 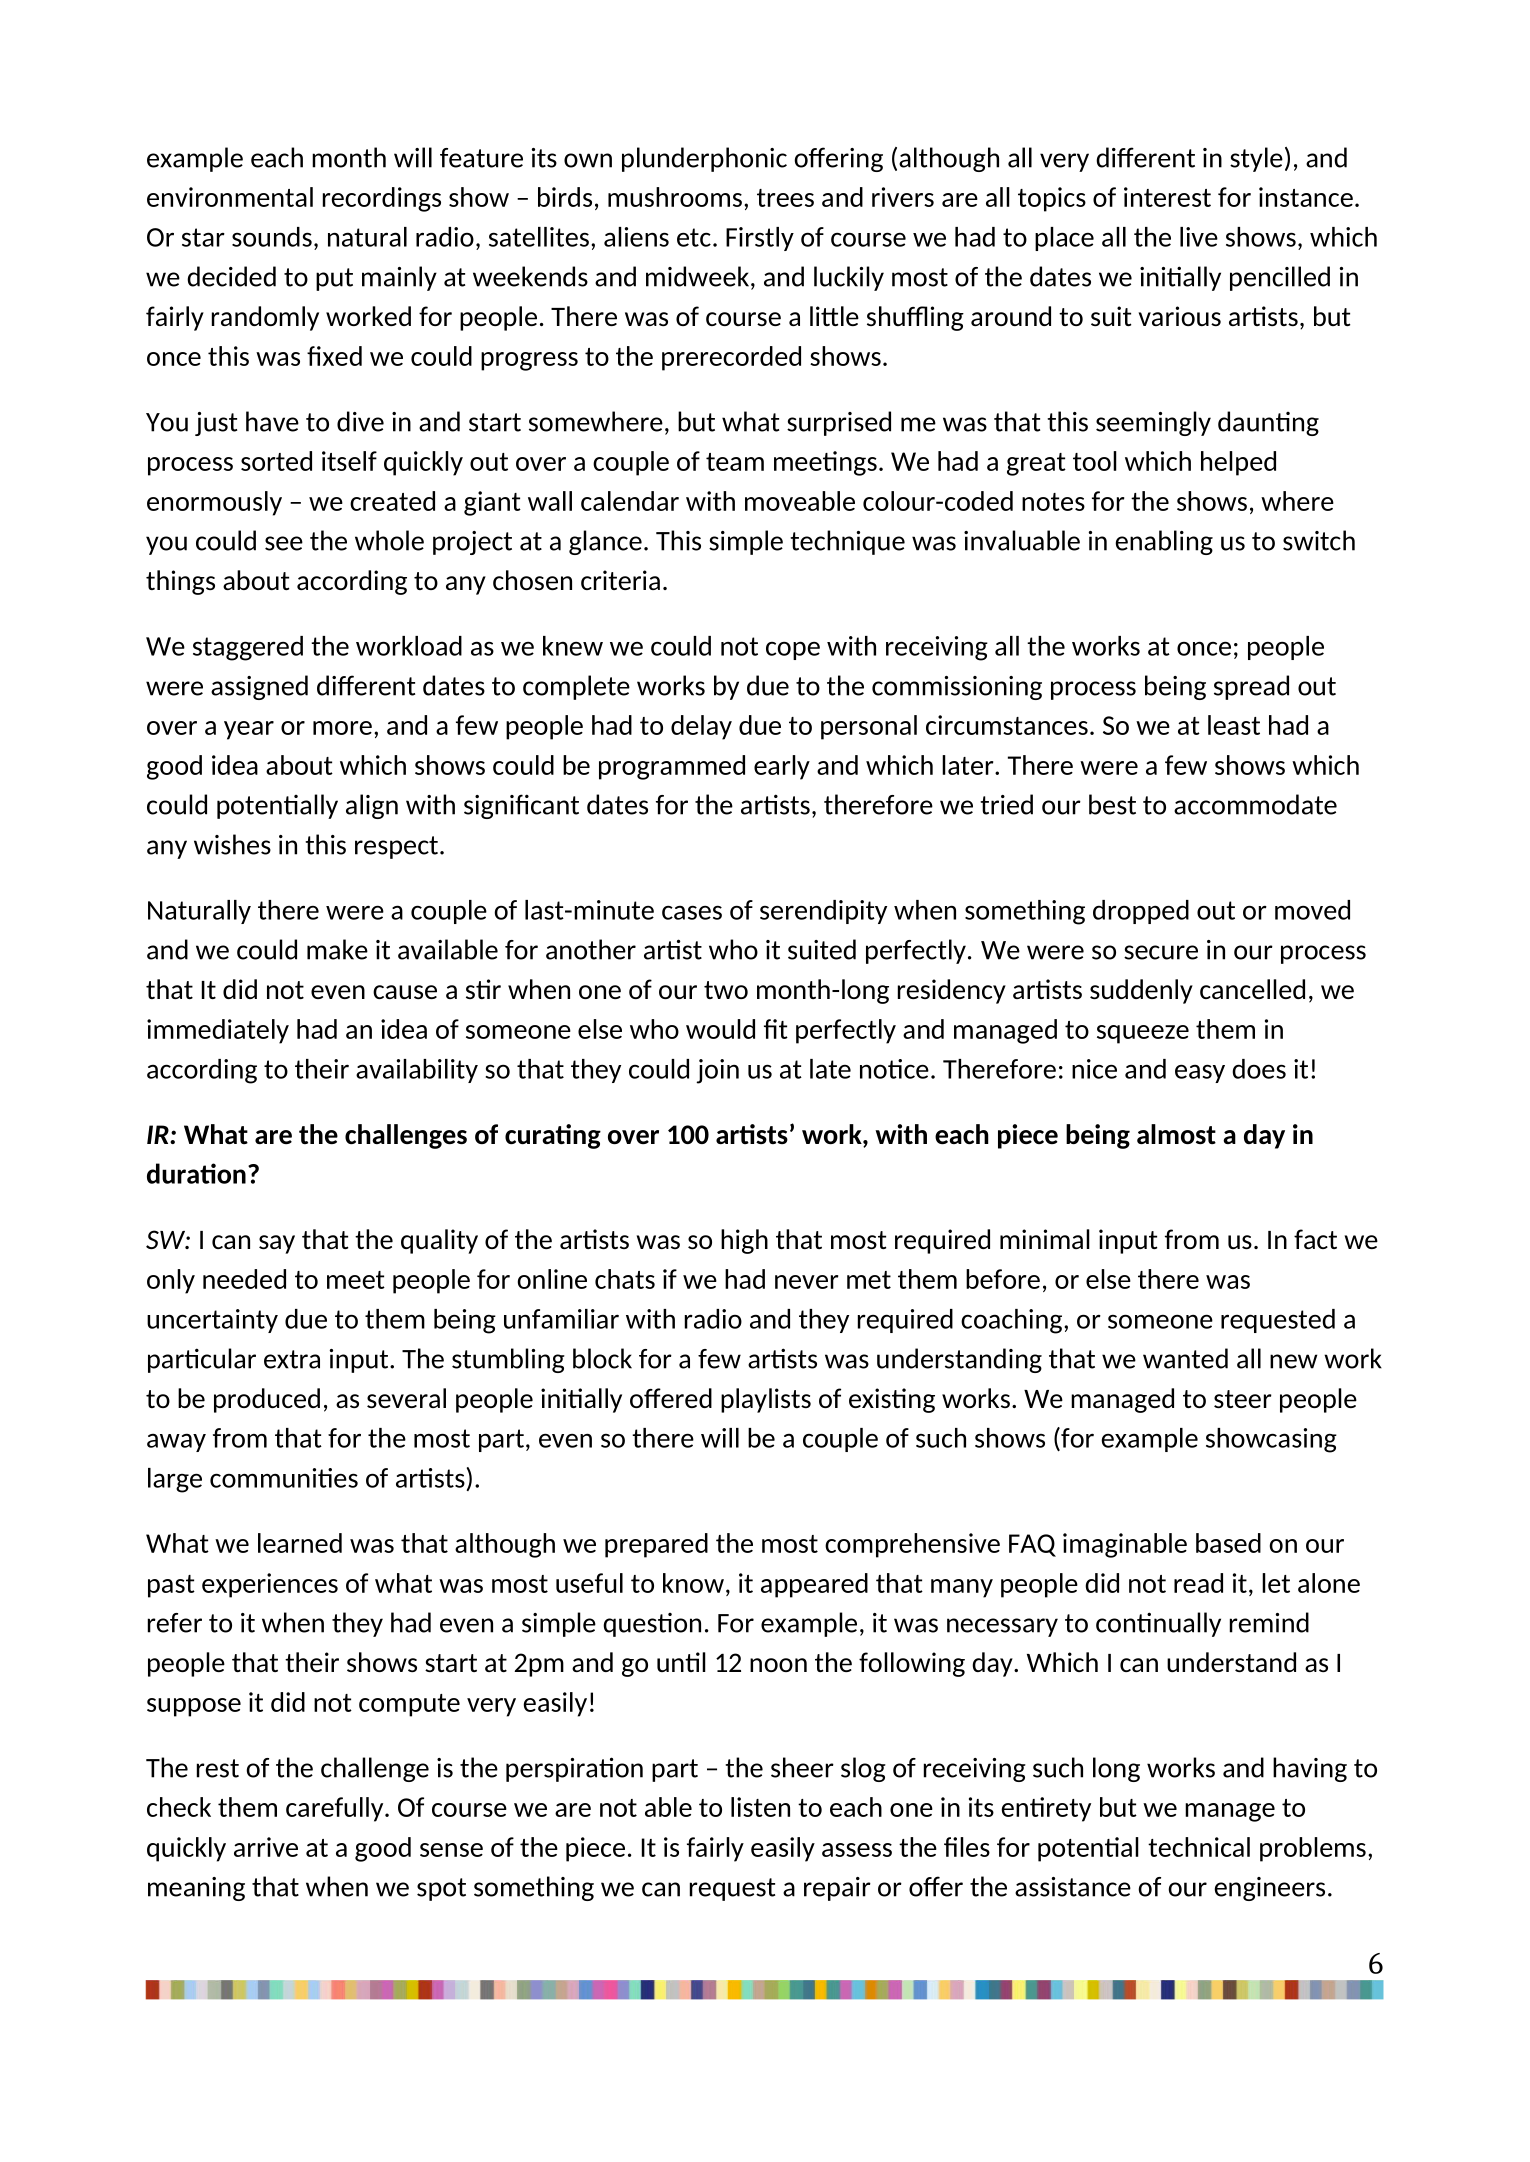 I want to click on cope, so click(x=793, y=650).
